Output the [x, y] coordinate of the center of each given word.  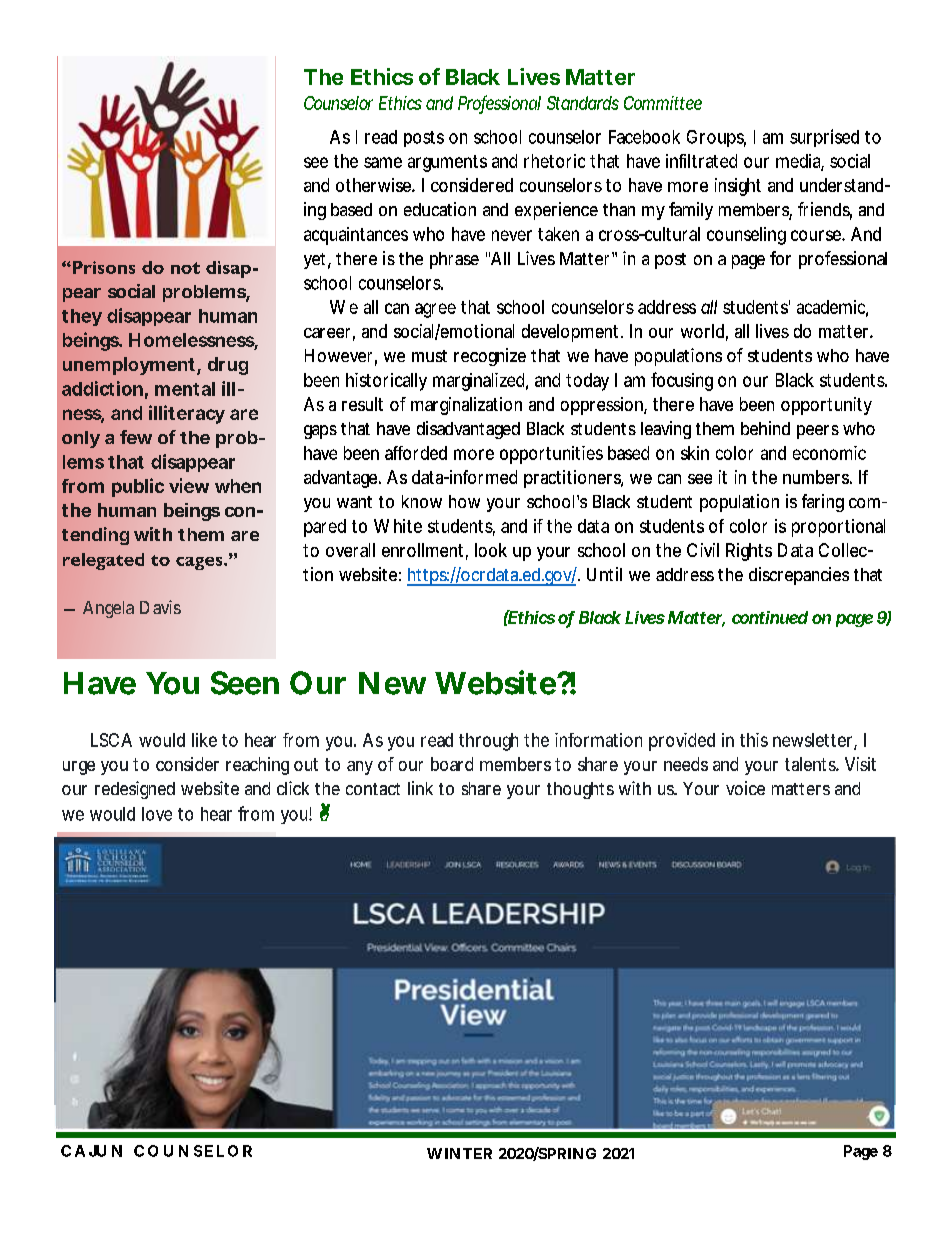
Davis [160, 607]
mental [185, 389]
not [185, 268]
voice [745, 788]
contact [373, 789]
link [420, 788]
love [157, 814]
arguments [447, 163]
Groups [716, 138]
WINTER [459, 1153]
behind [765, 428]
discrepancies [799, 576]
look [491, 550]
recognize [490, 357]
